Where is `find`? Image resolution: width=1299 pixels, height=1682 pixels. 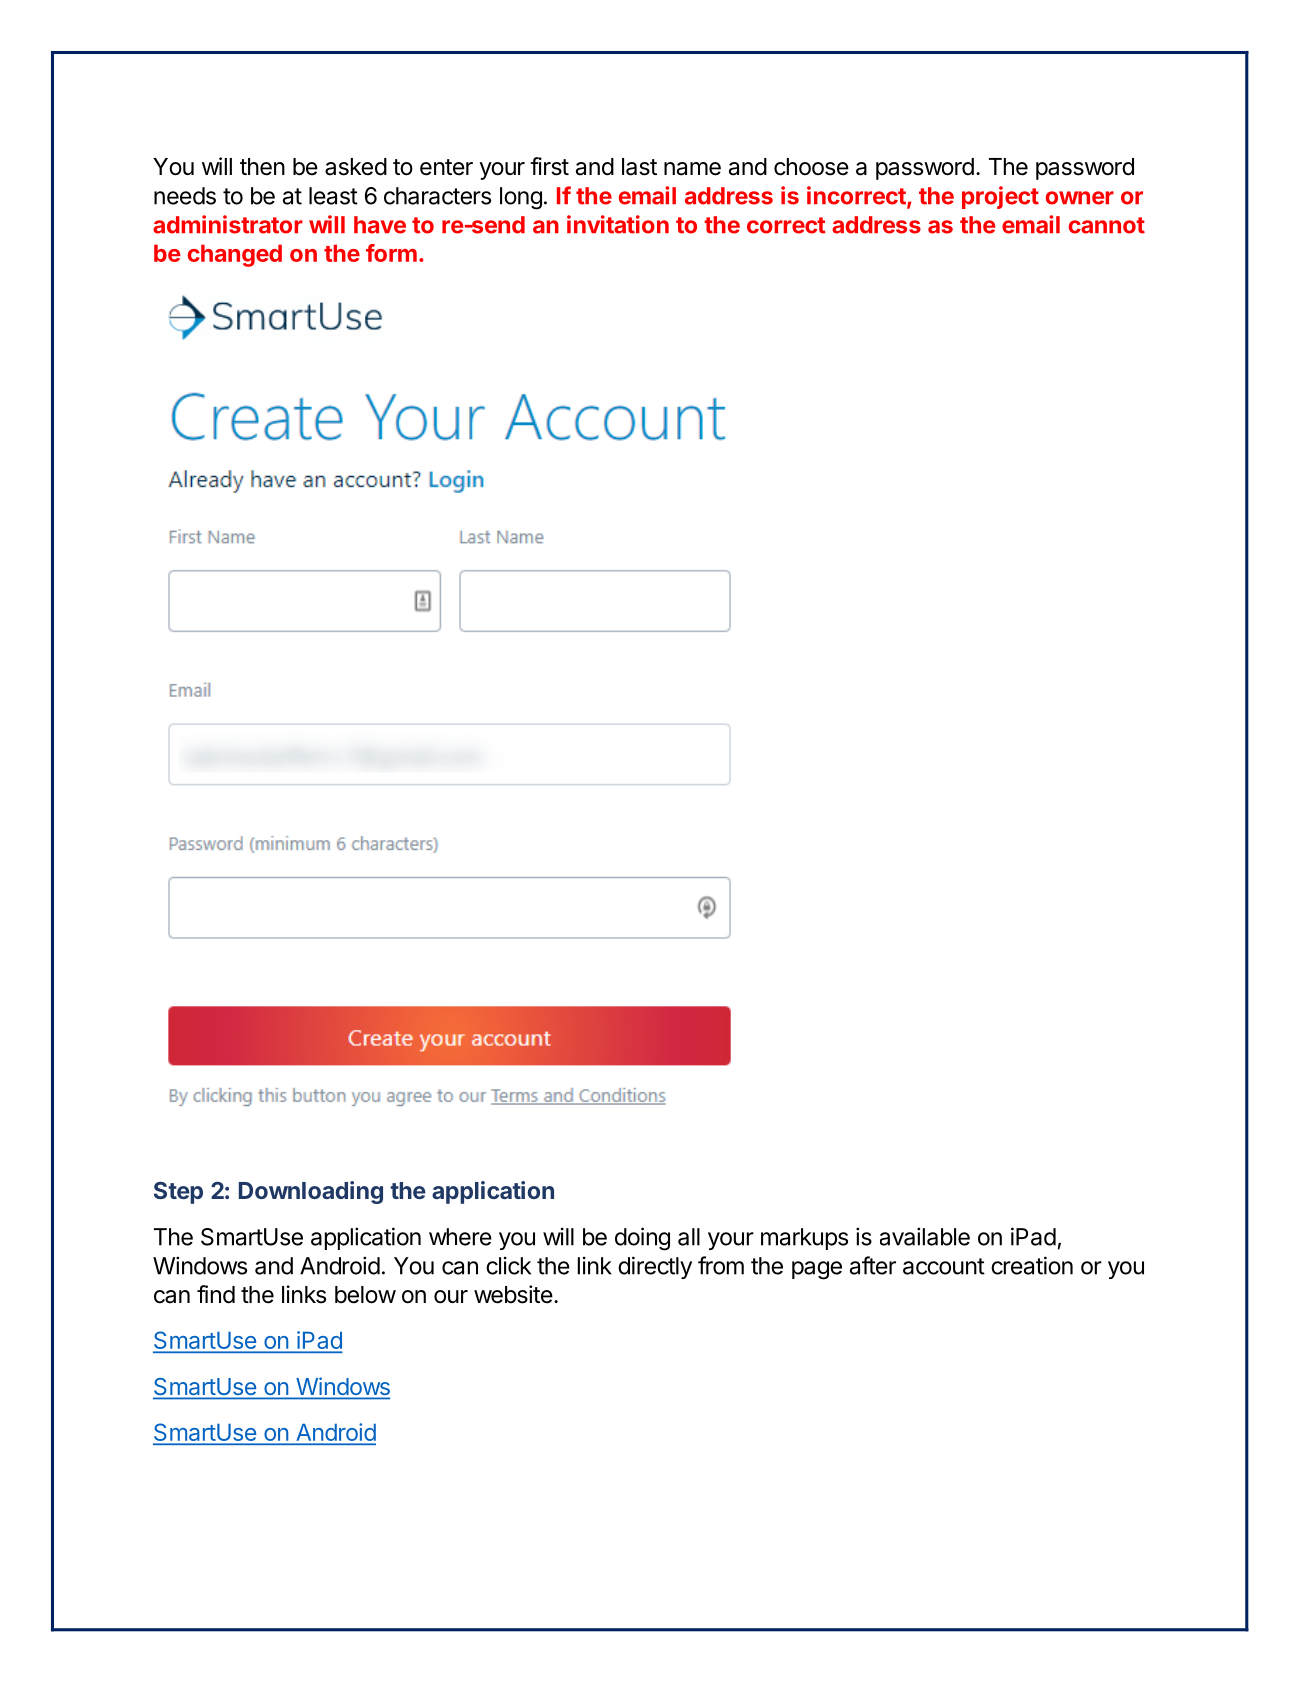
find is located at coordinates (216, 1294).
